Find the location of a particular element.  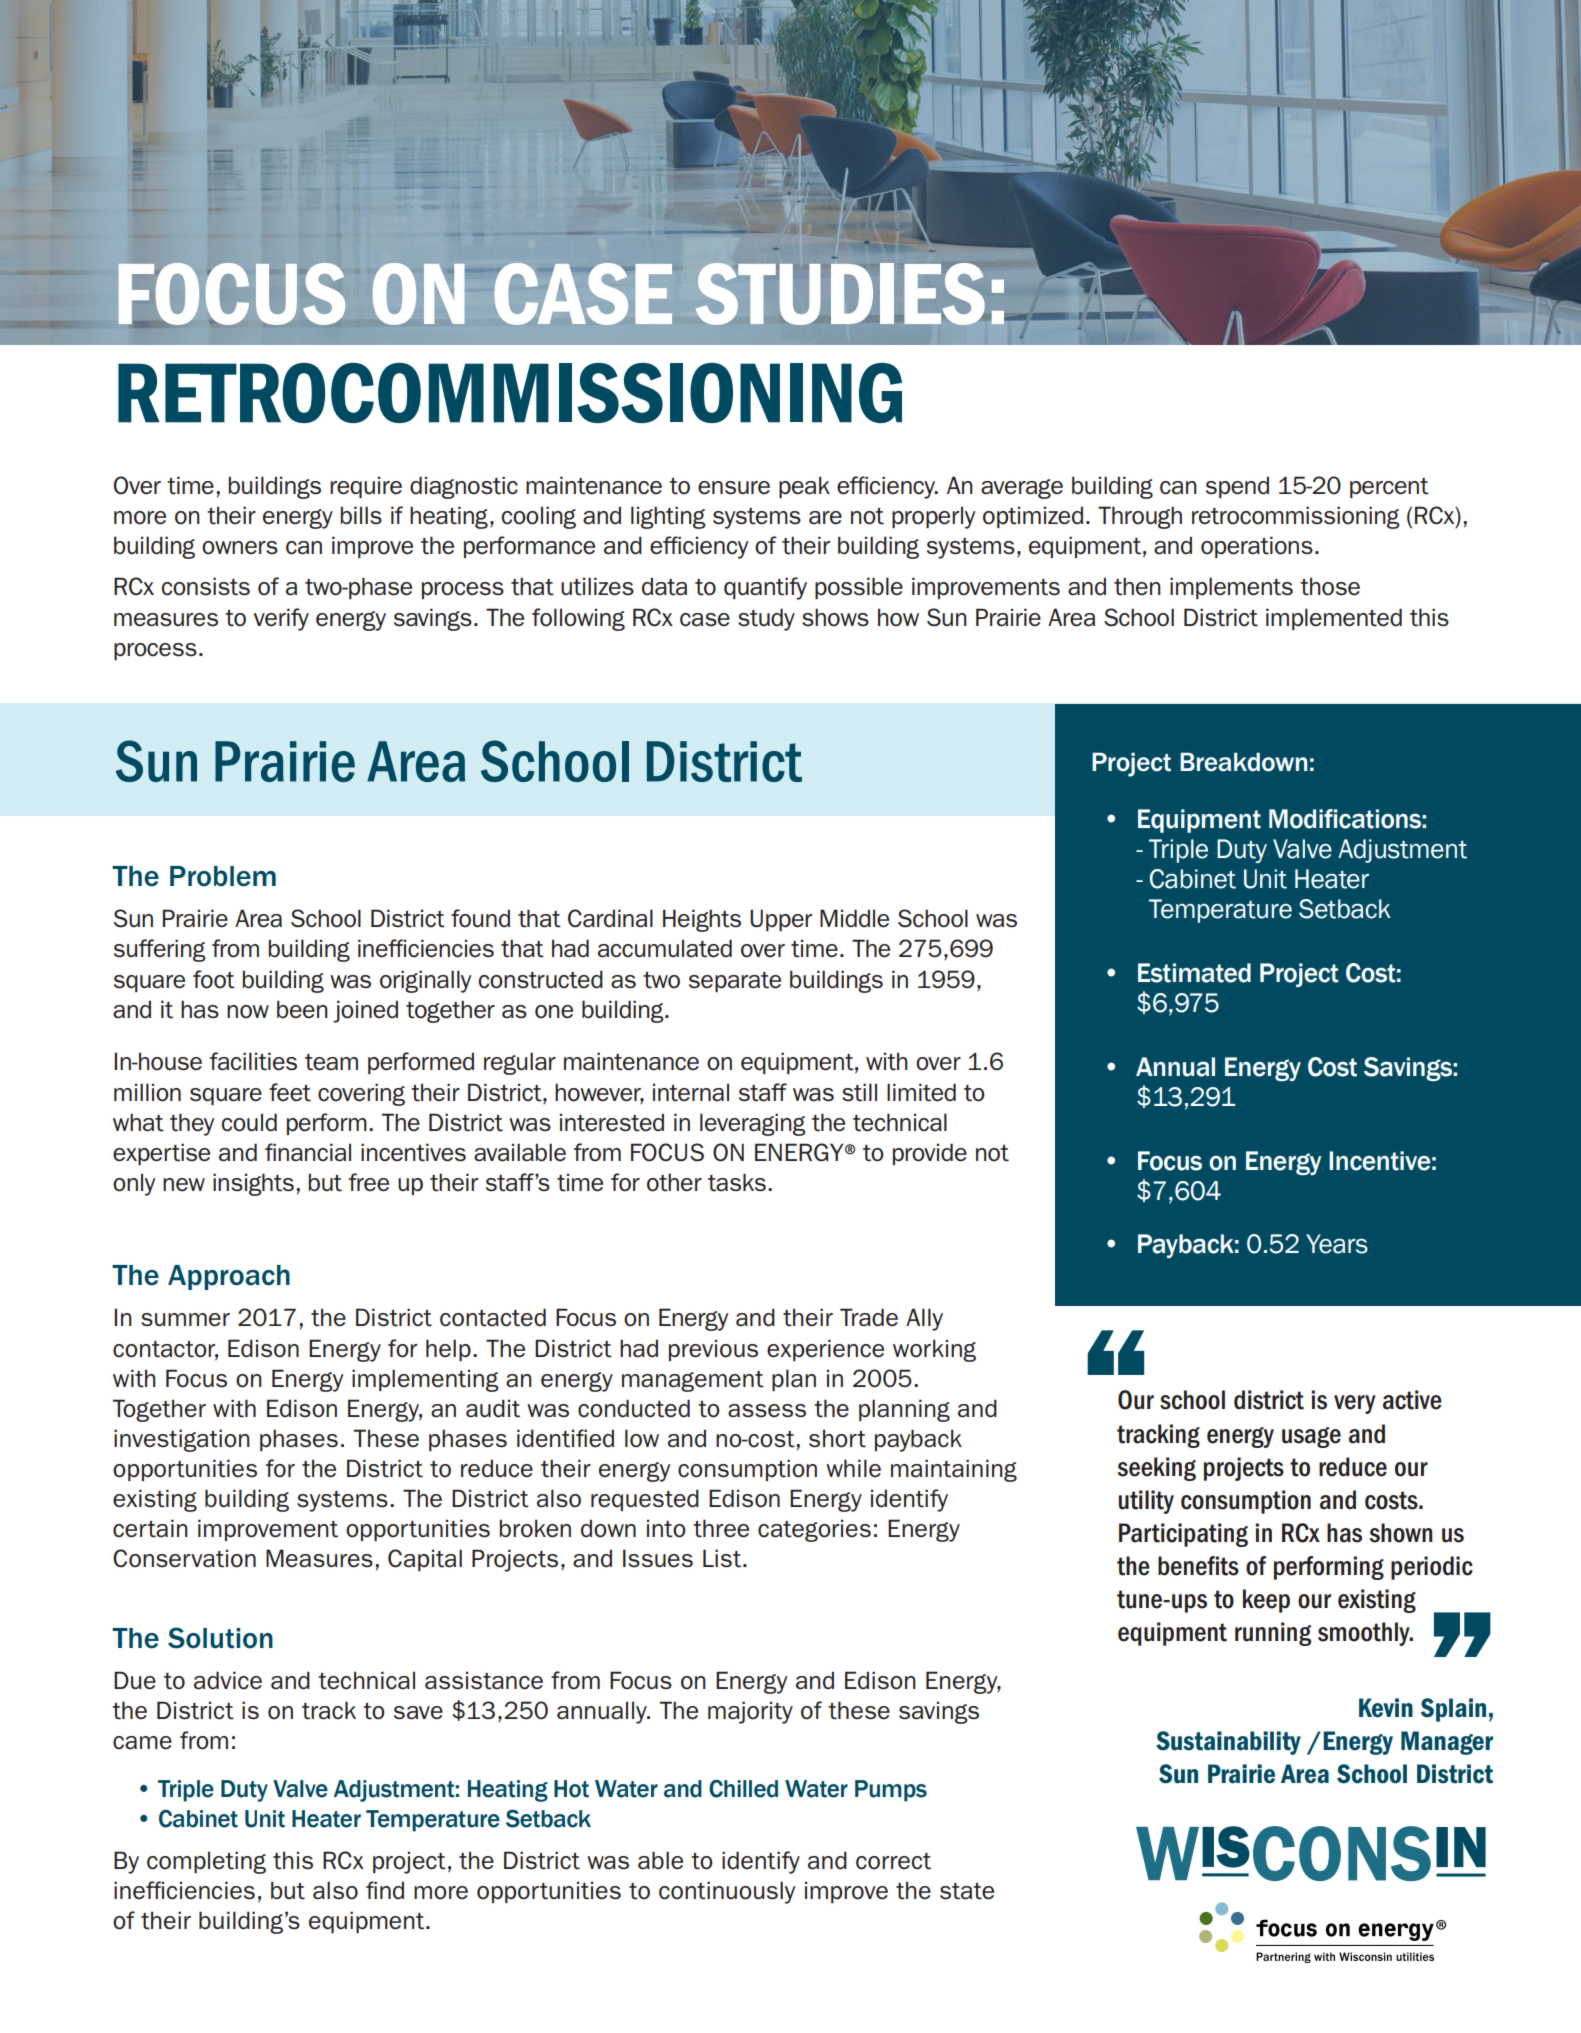

continuously is located at coordinates (727, 1892).
